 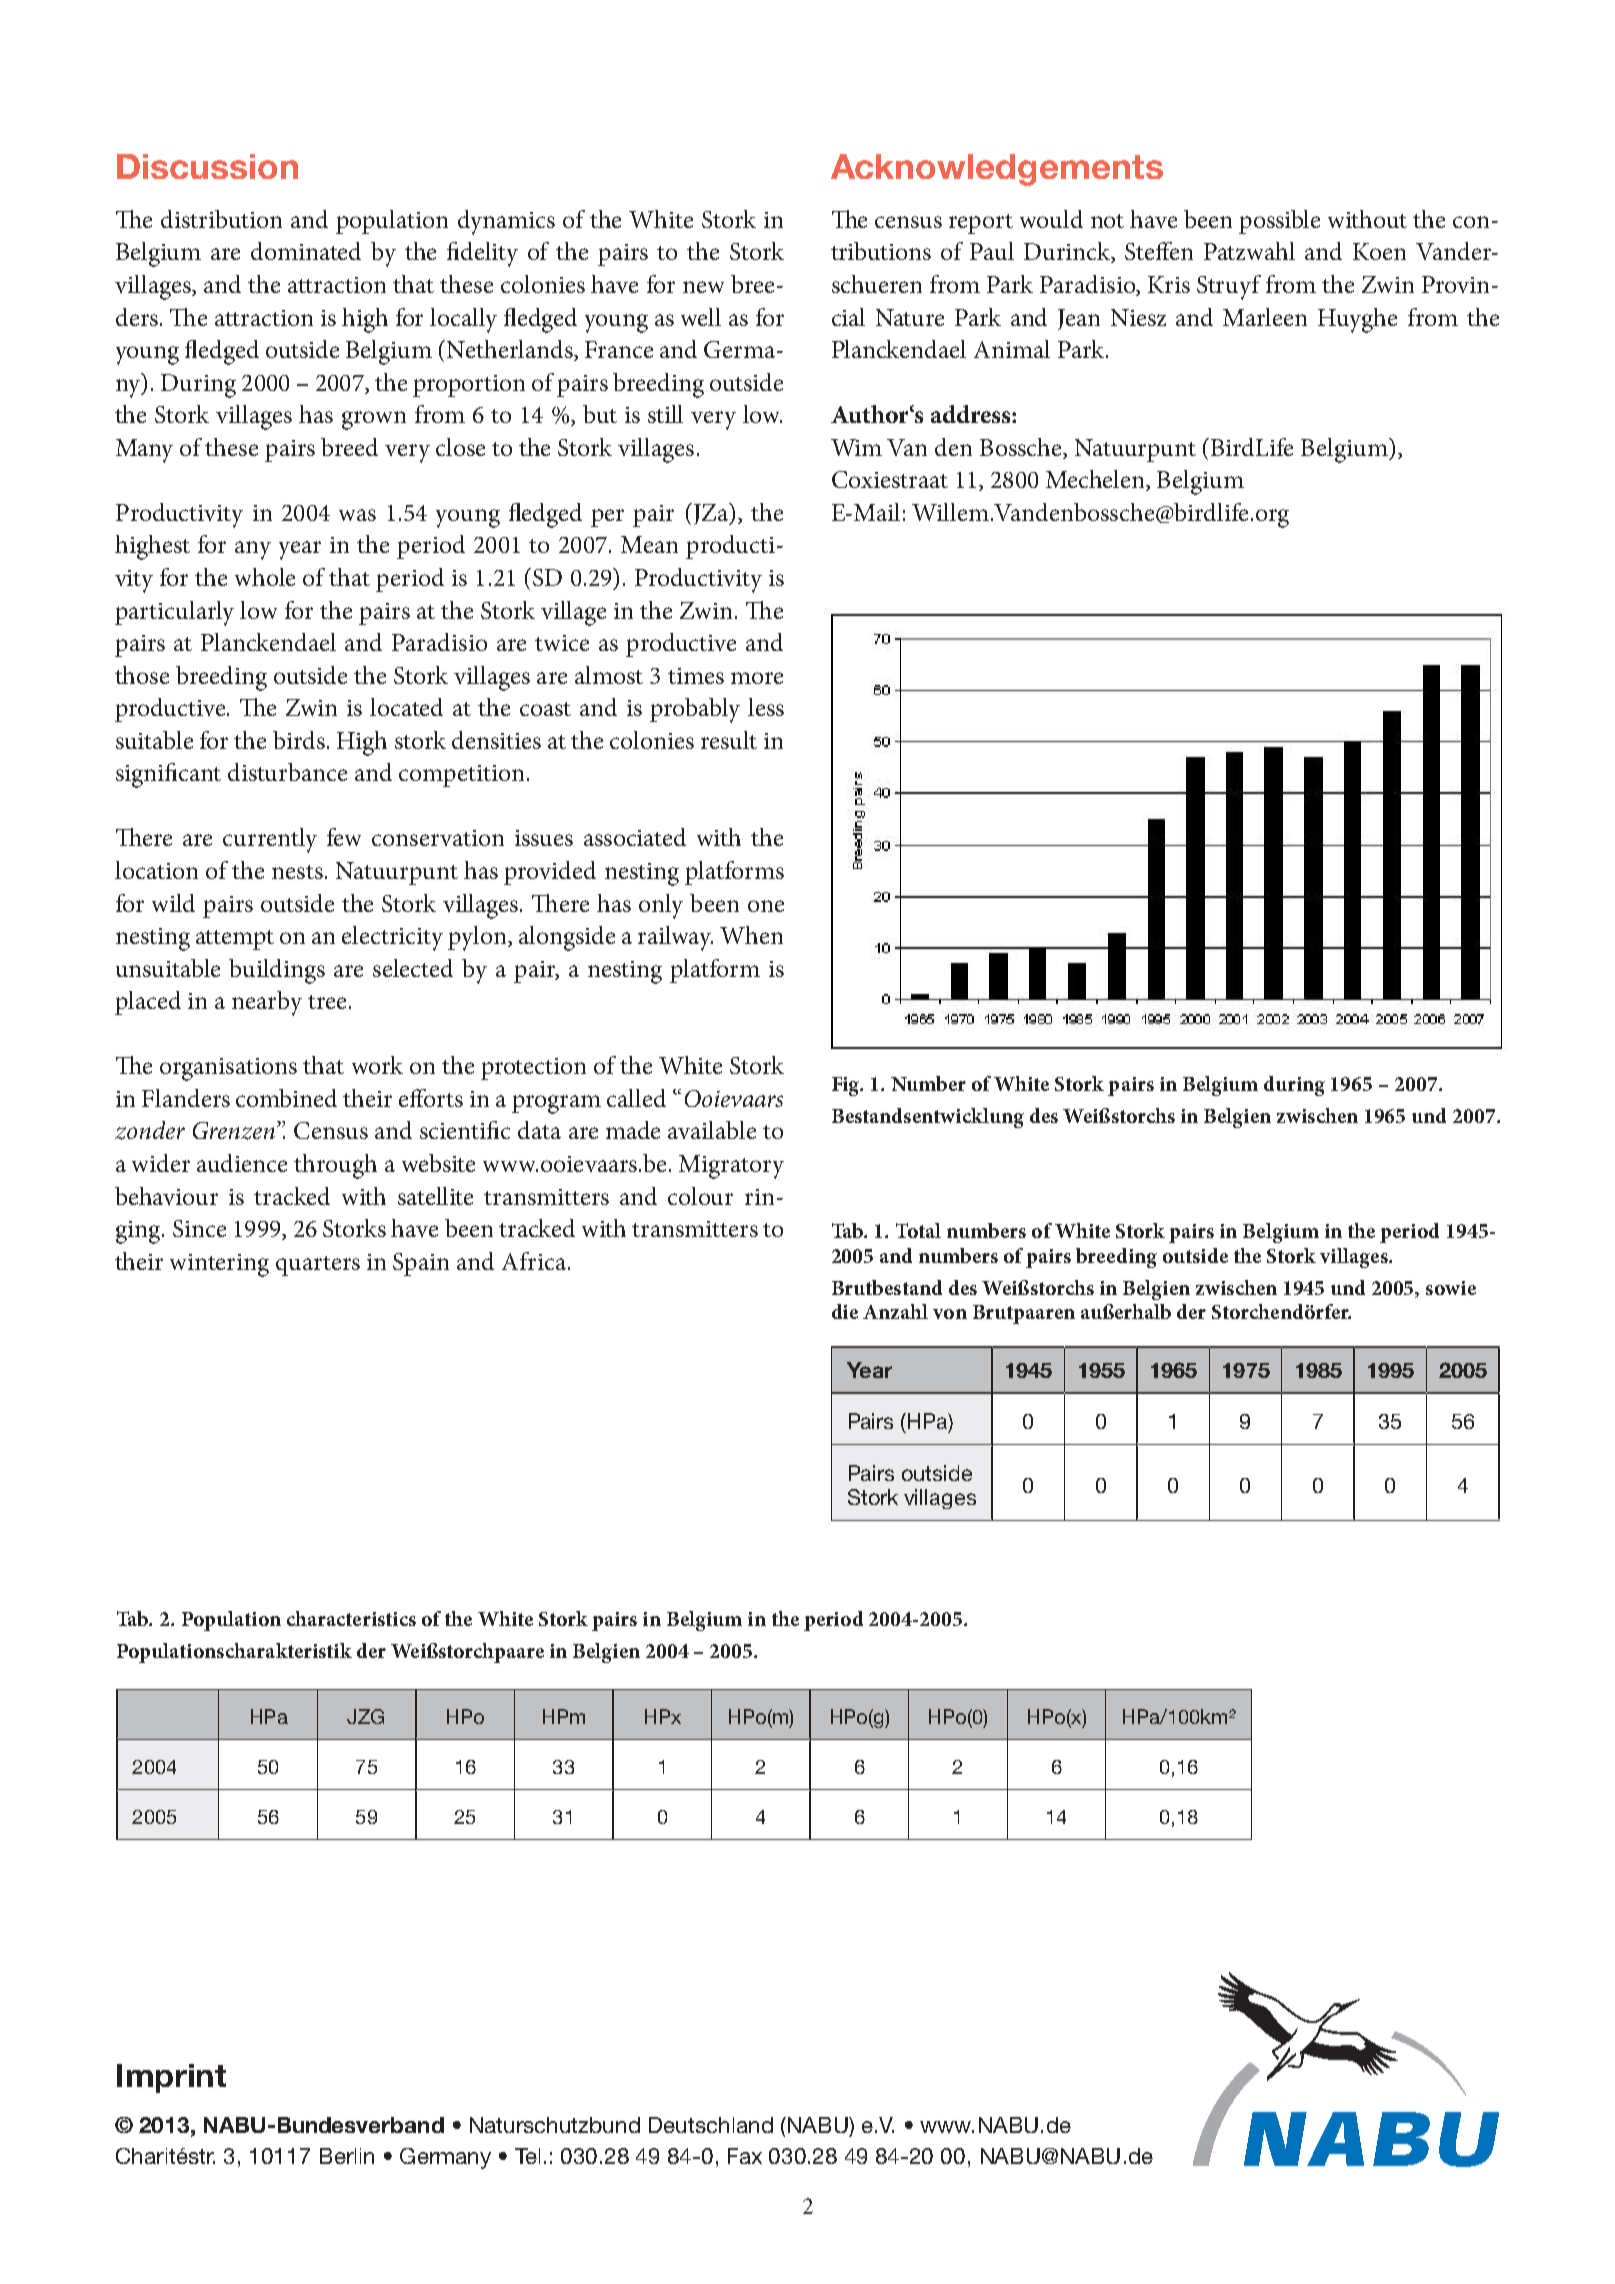 I want to click on audience, so click(x=242, y=1163).
